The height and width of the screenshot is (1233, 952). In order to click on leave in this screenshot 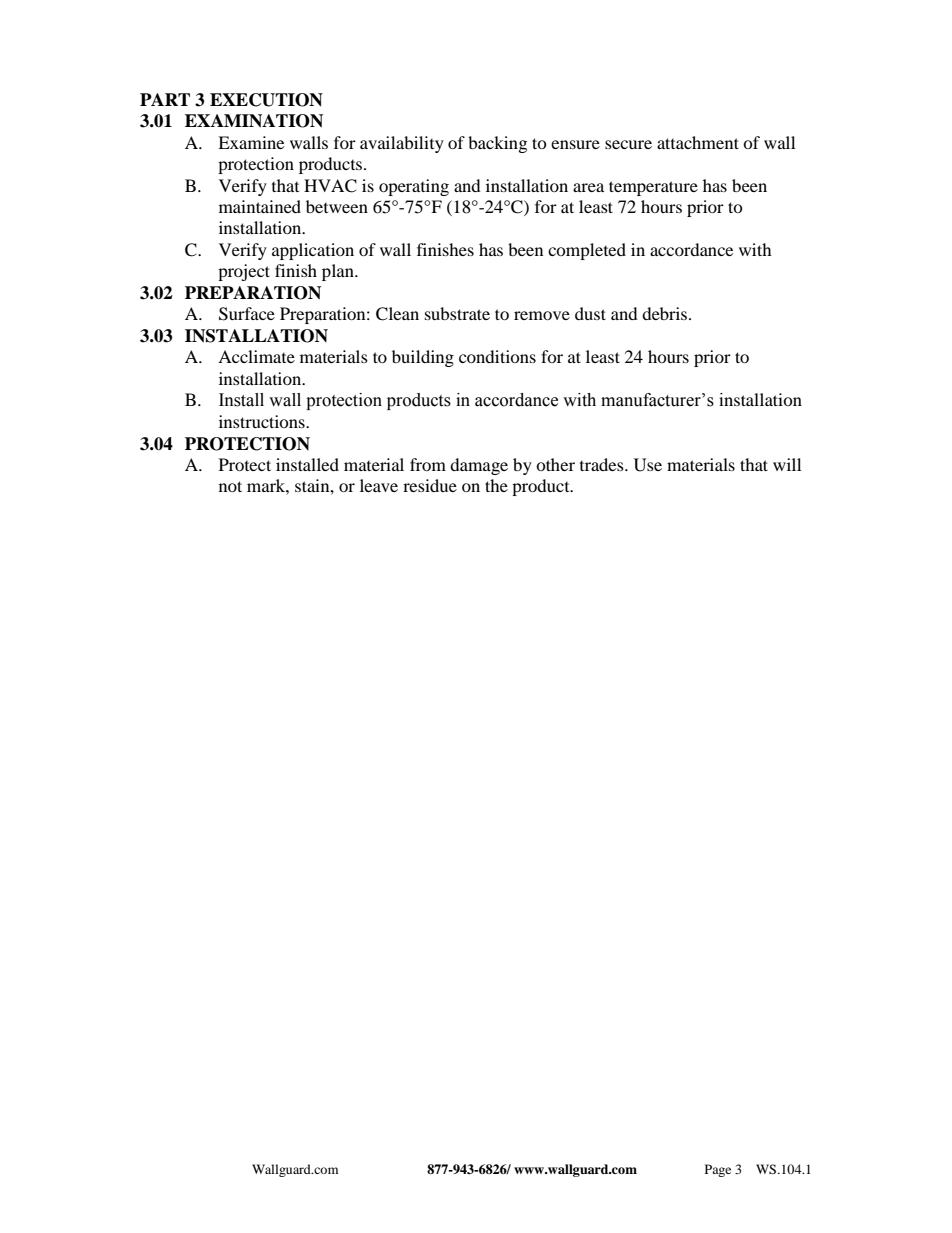, I will do `click(379, 485)`.
